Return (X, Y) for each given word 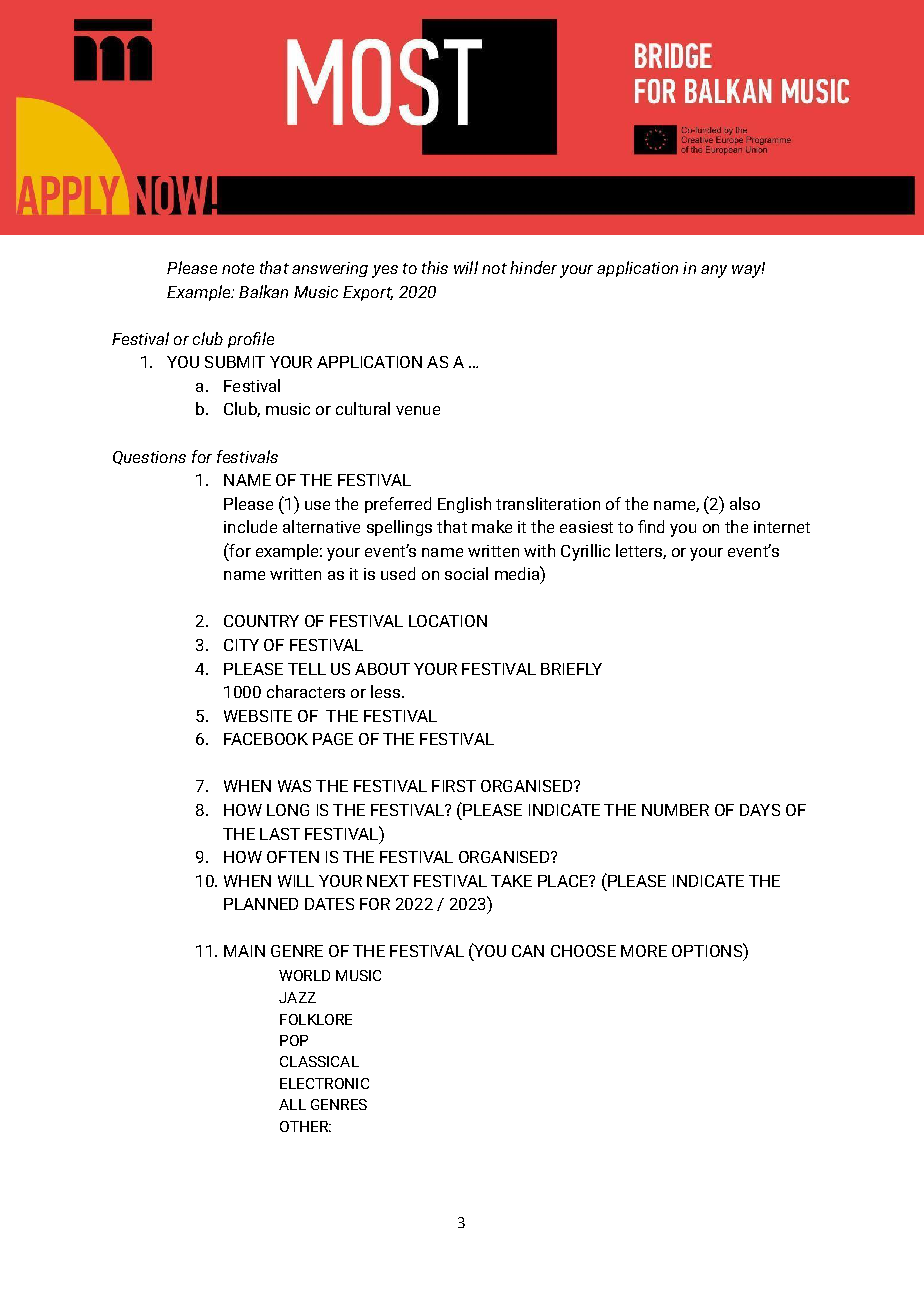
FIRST (454, 786)
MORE (644, 951)
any (714, 271)
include (250, 526)
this (435, 267)
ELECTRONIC (324, 1083)
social (466, 573)
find (651, 526)
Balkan (263, 291)
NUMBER (675, 810)
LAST (280, 834)
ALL (292, 1104)
